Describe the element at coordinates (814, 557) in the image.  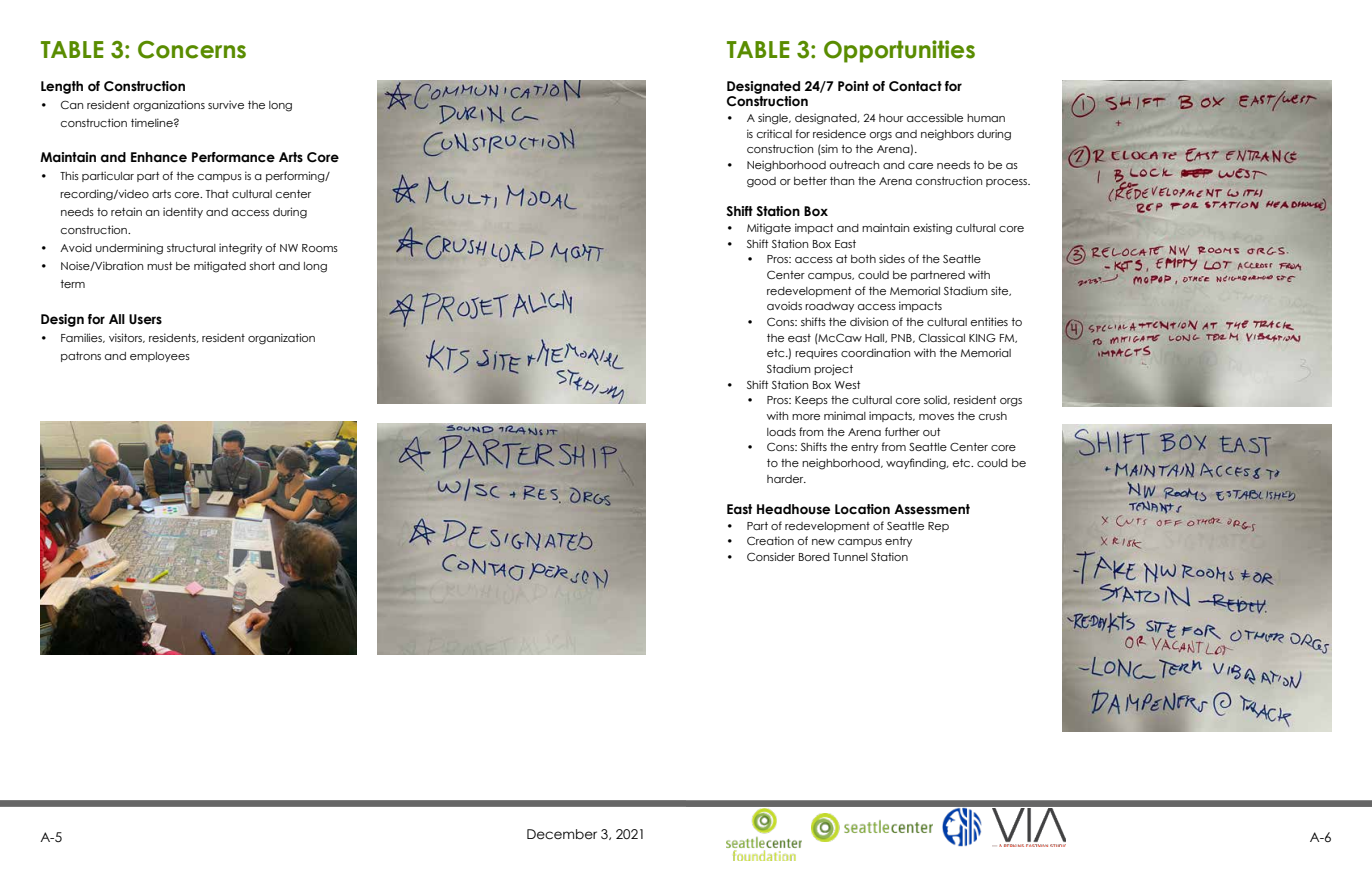
I see `Bored` at that location.
